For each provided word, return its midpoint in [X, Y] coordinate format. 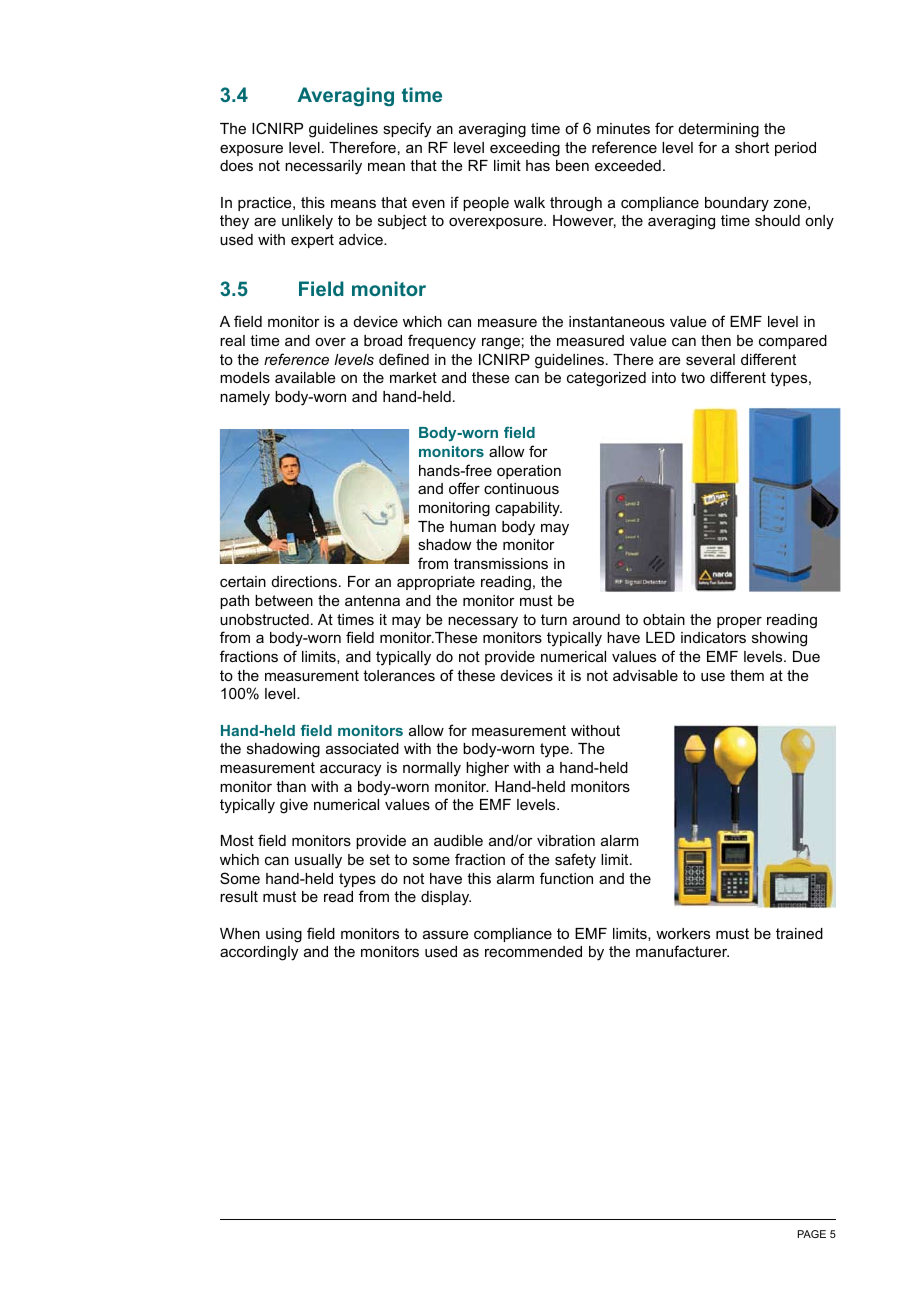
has [538, 165]
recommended [533, 951]
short [752, 147]
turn [554, 619]
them [747, 675]
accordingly [259, 953]
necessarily [323, 167]
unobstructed [264, 619]
